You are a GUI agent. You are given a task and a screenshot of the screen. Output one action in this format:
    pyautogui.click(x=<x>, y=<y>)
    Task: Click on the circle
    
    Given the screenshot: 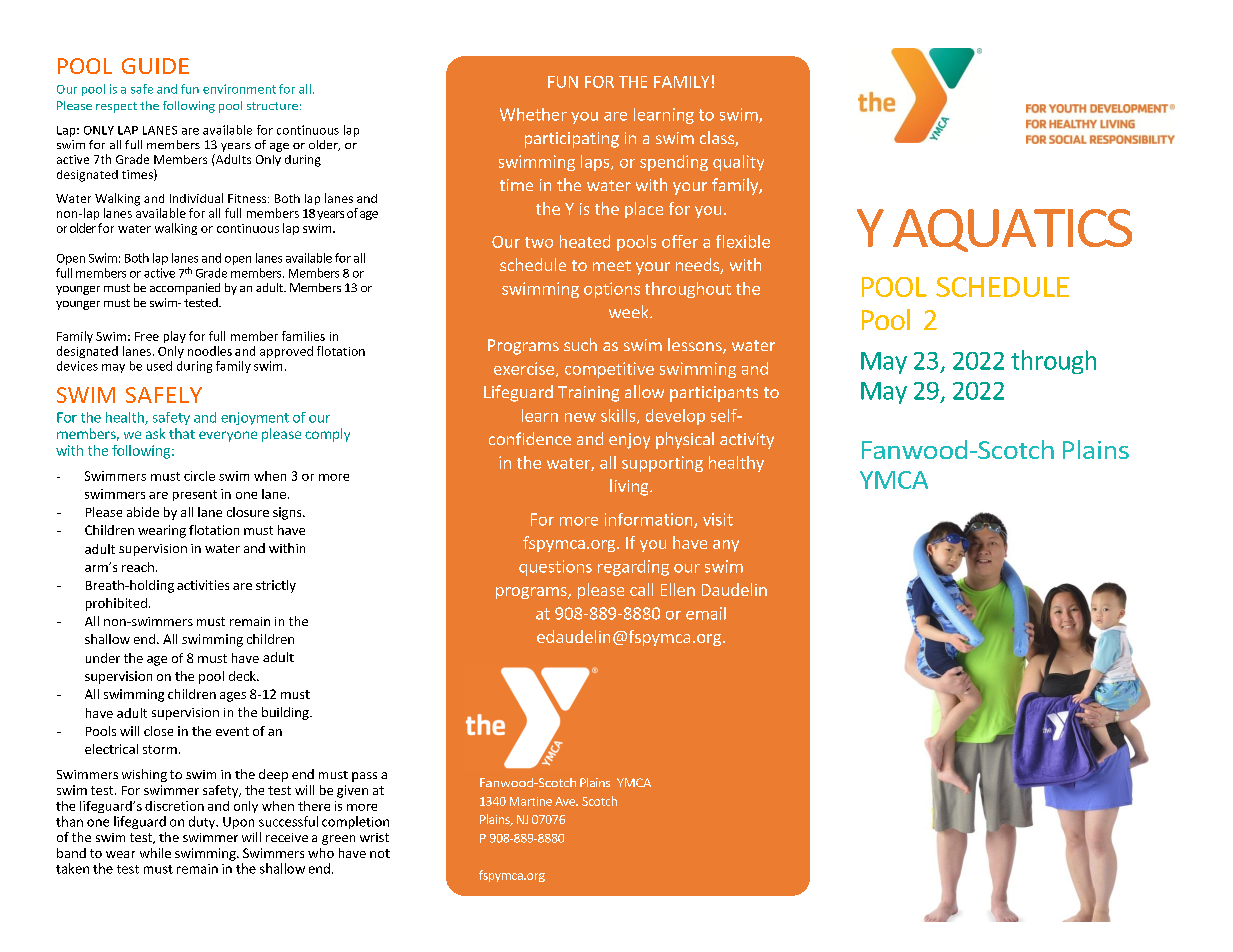 What is the action you would take?
    pyautogui.click(x=199, y=476)
